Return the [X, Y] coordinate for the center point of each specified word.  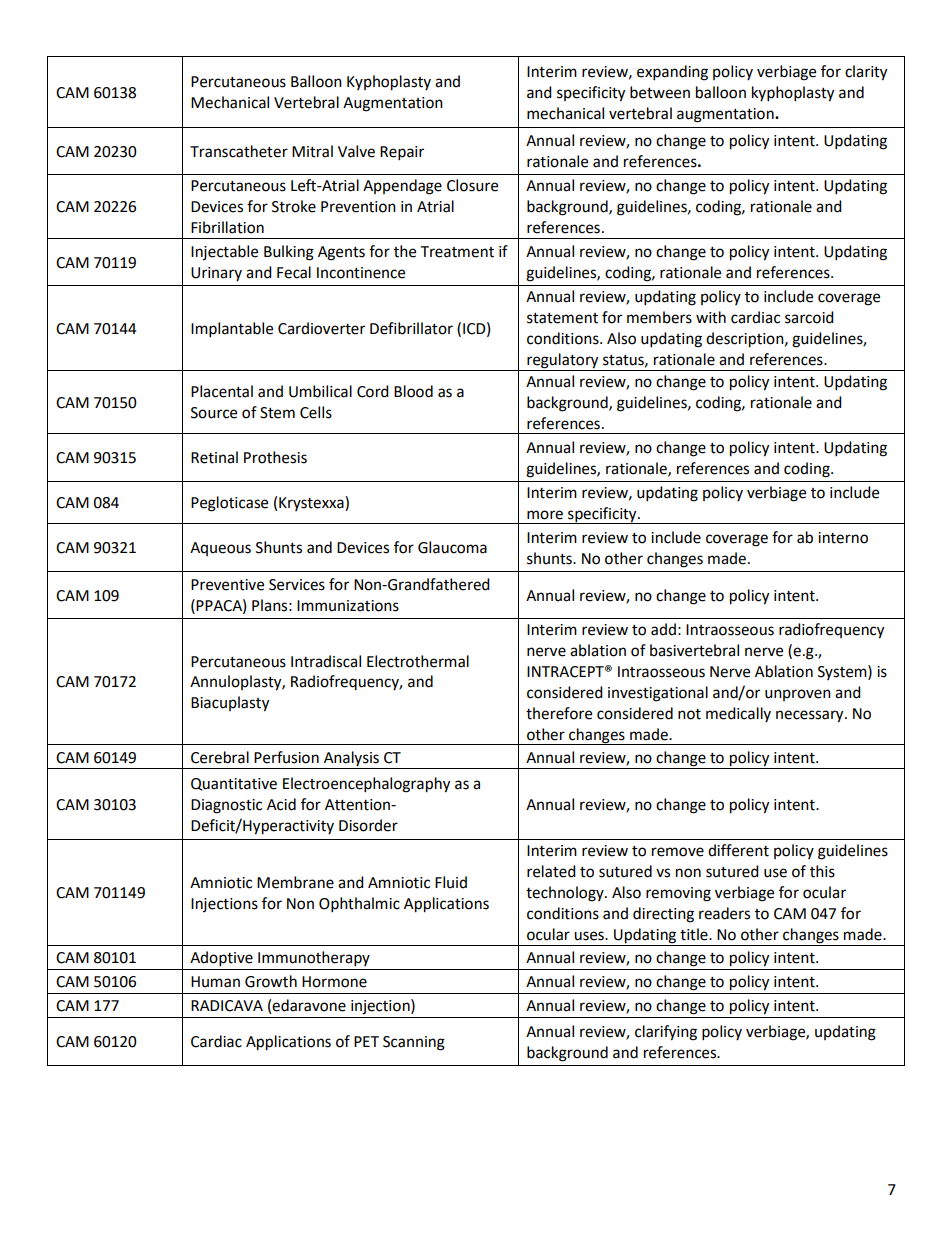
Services [297, 585]
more [545, 515]
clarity [866, 73]
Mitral [312, 151]
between [660, 92]
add [663, 629]
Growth [271, 981]
